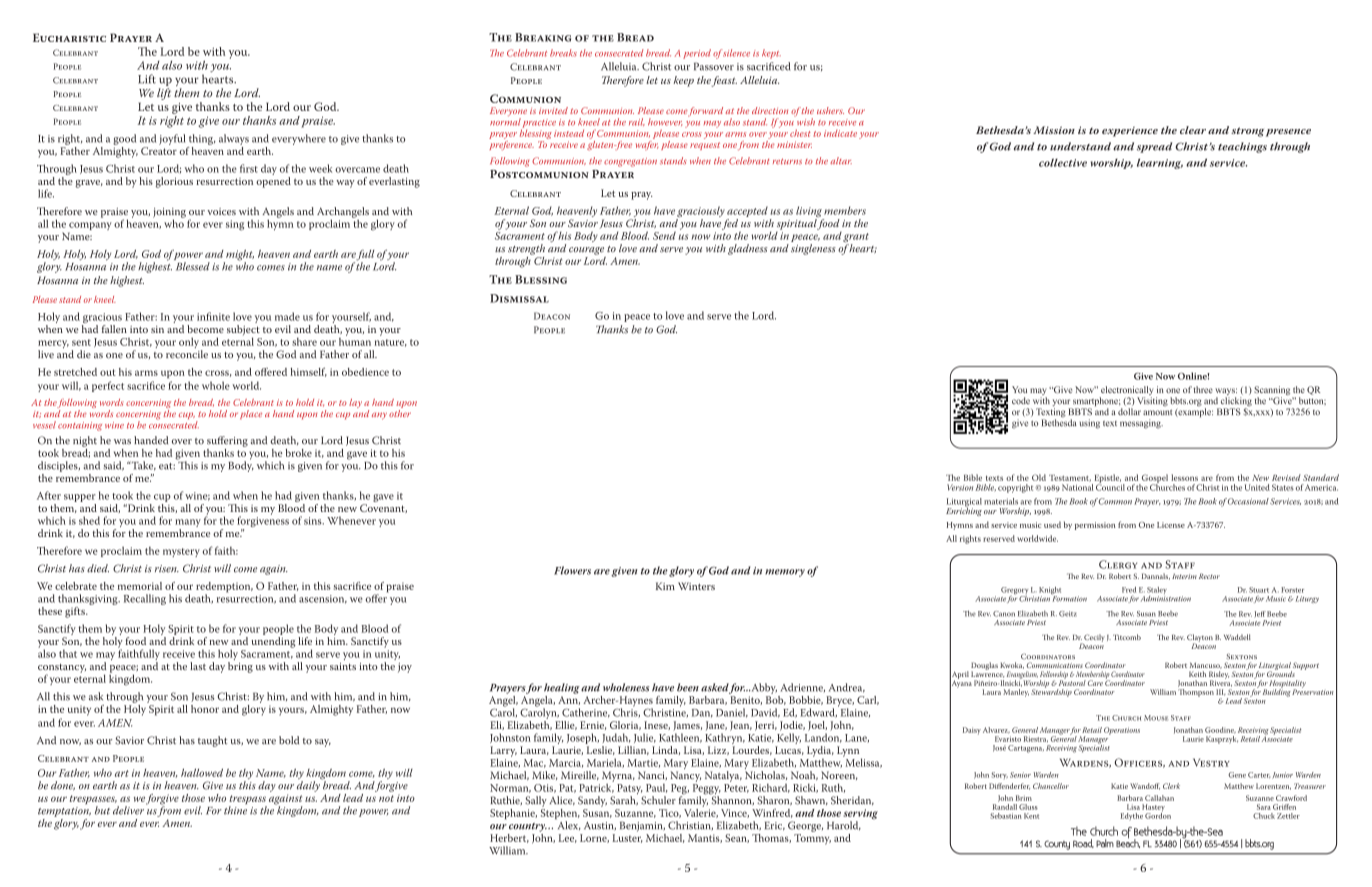 This document has height=887, width=1372. What do you see at coordinates (658, 800) in the document?
I see `Schuler` at bounding box center [658, 800].
